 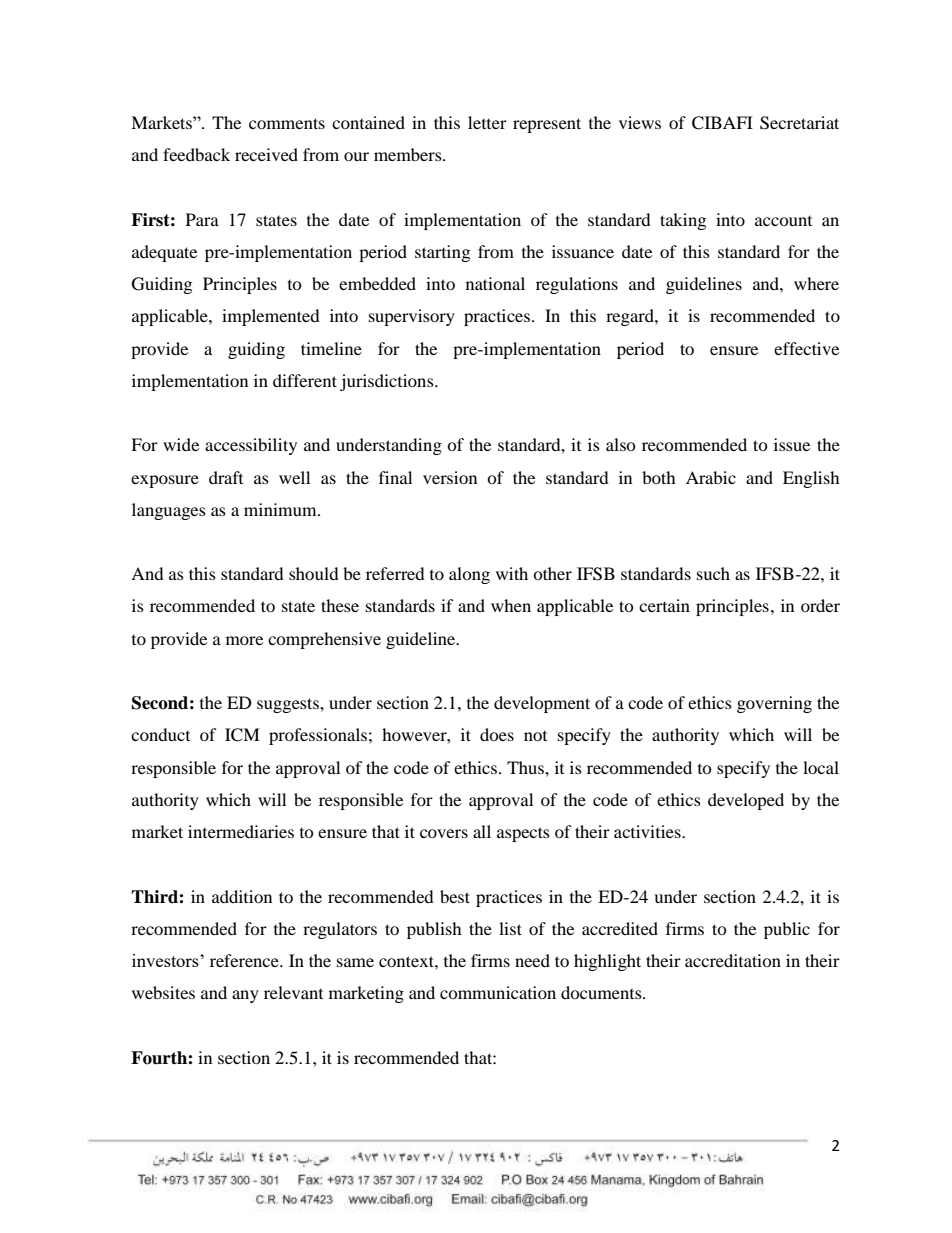 What do you see at coordinates (241, 831) in the screenshot?
I see `intermediaries` at bounding box center [241, 831].
